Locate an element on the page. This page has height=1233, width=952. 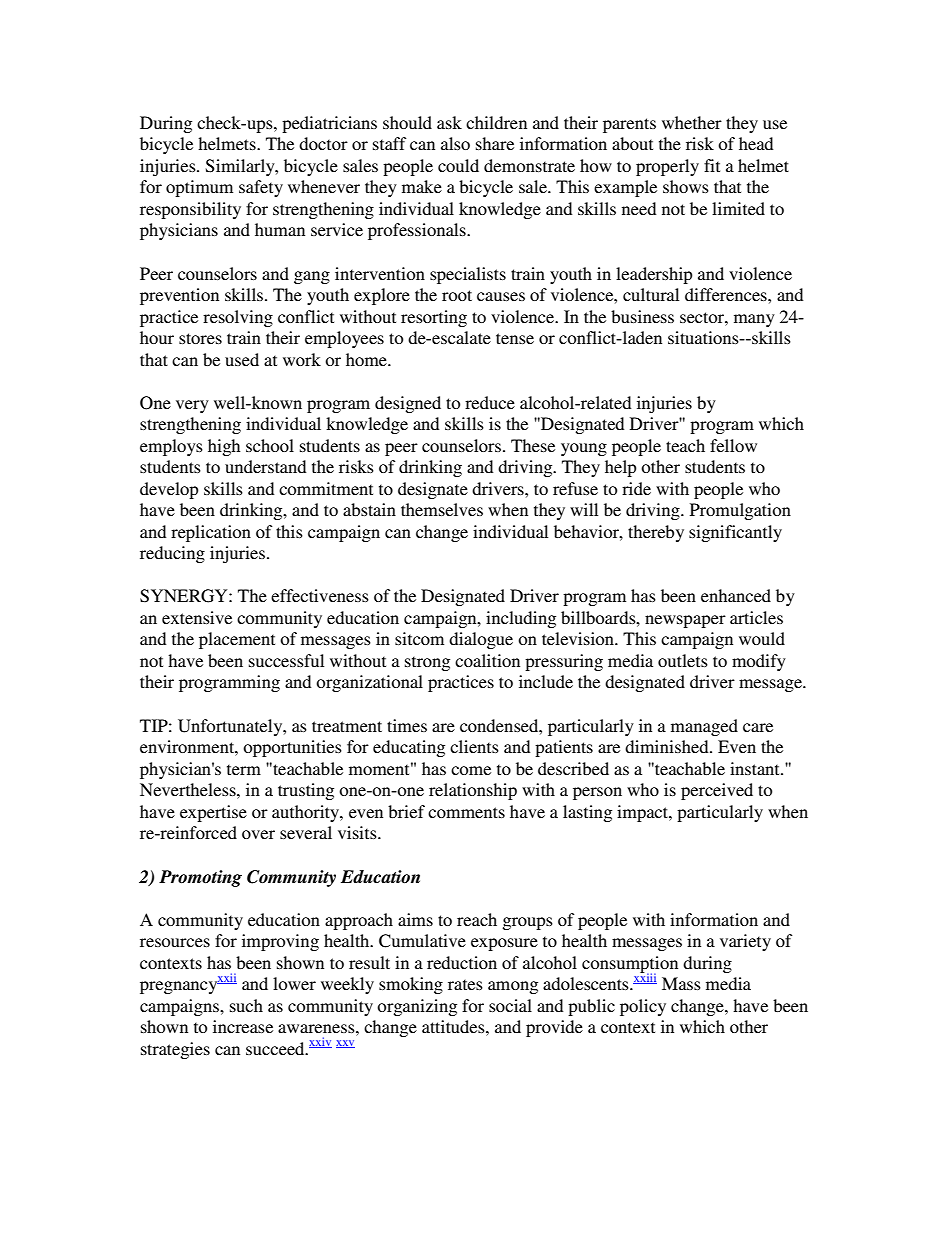
reduce is located at coordinates (490, 402).
